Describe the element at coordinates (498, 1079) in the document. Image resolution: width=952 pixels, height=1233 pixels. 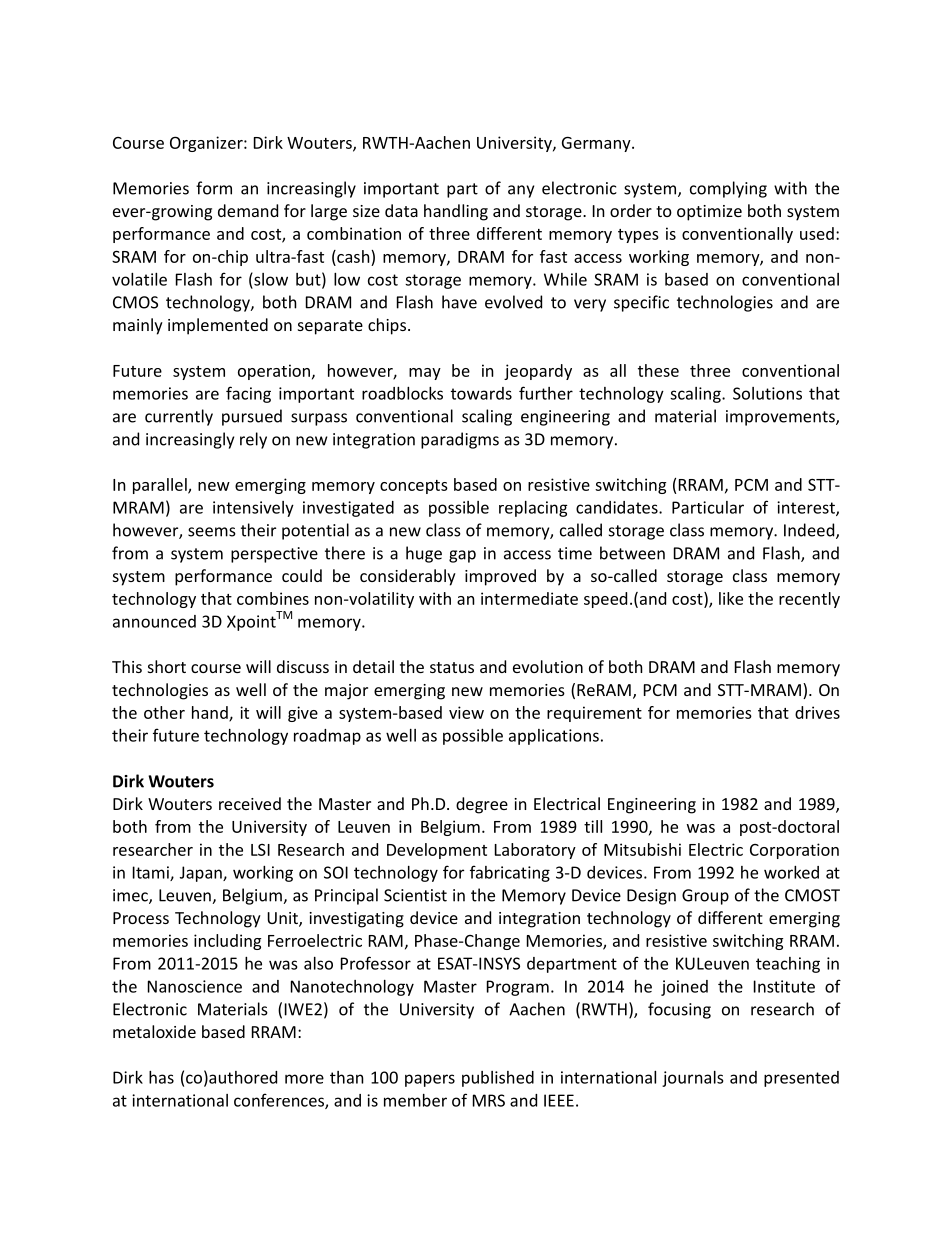
I see `published` at that location.
